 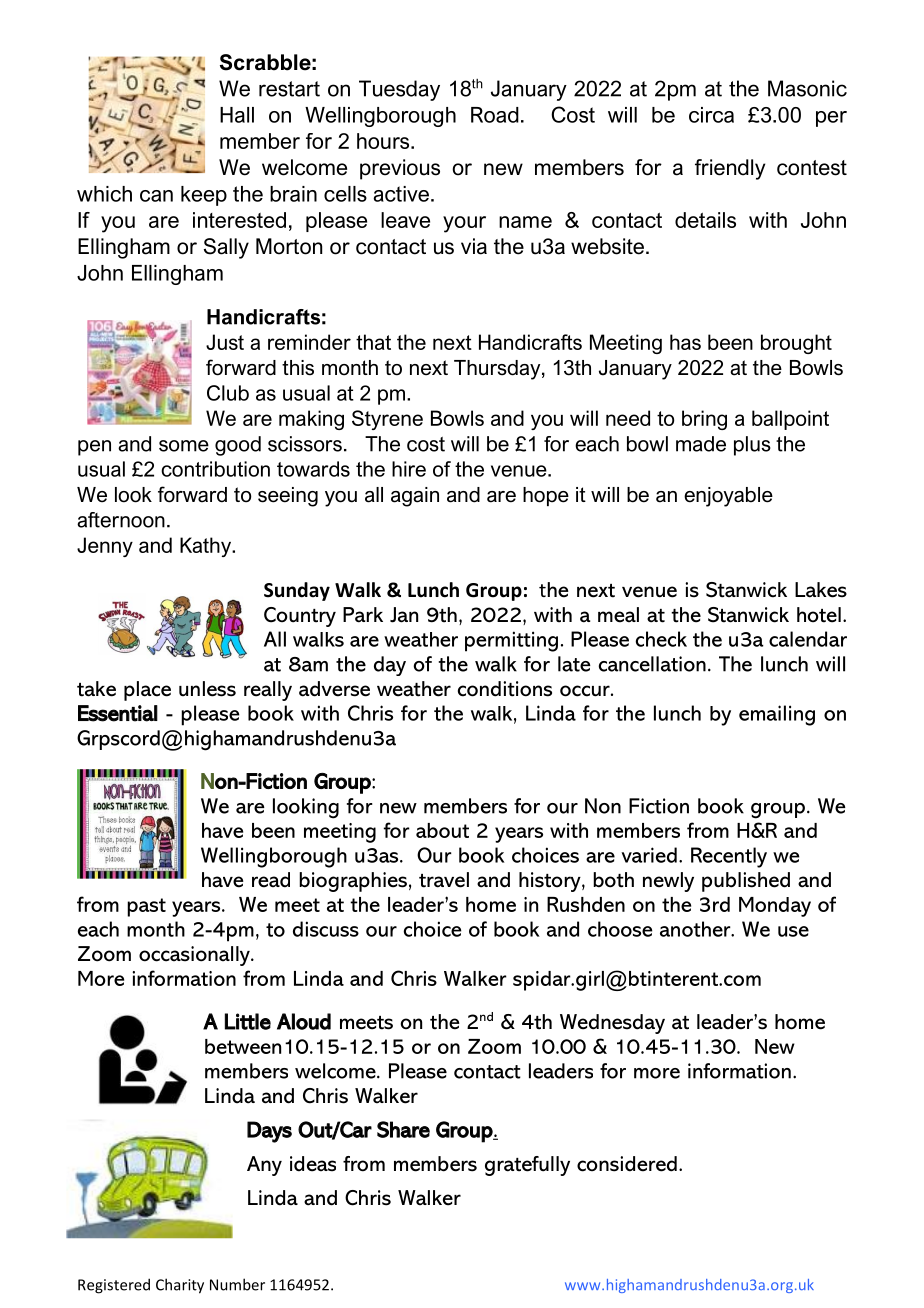 What do you see at coordinates (444, 880) in the screenshot?
I see `travel` at bounding box center [444, 880].
